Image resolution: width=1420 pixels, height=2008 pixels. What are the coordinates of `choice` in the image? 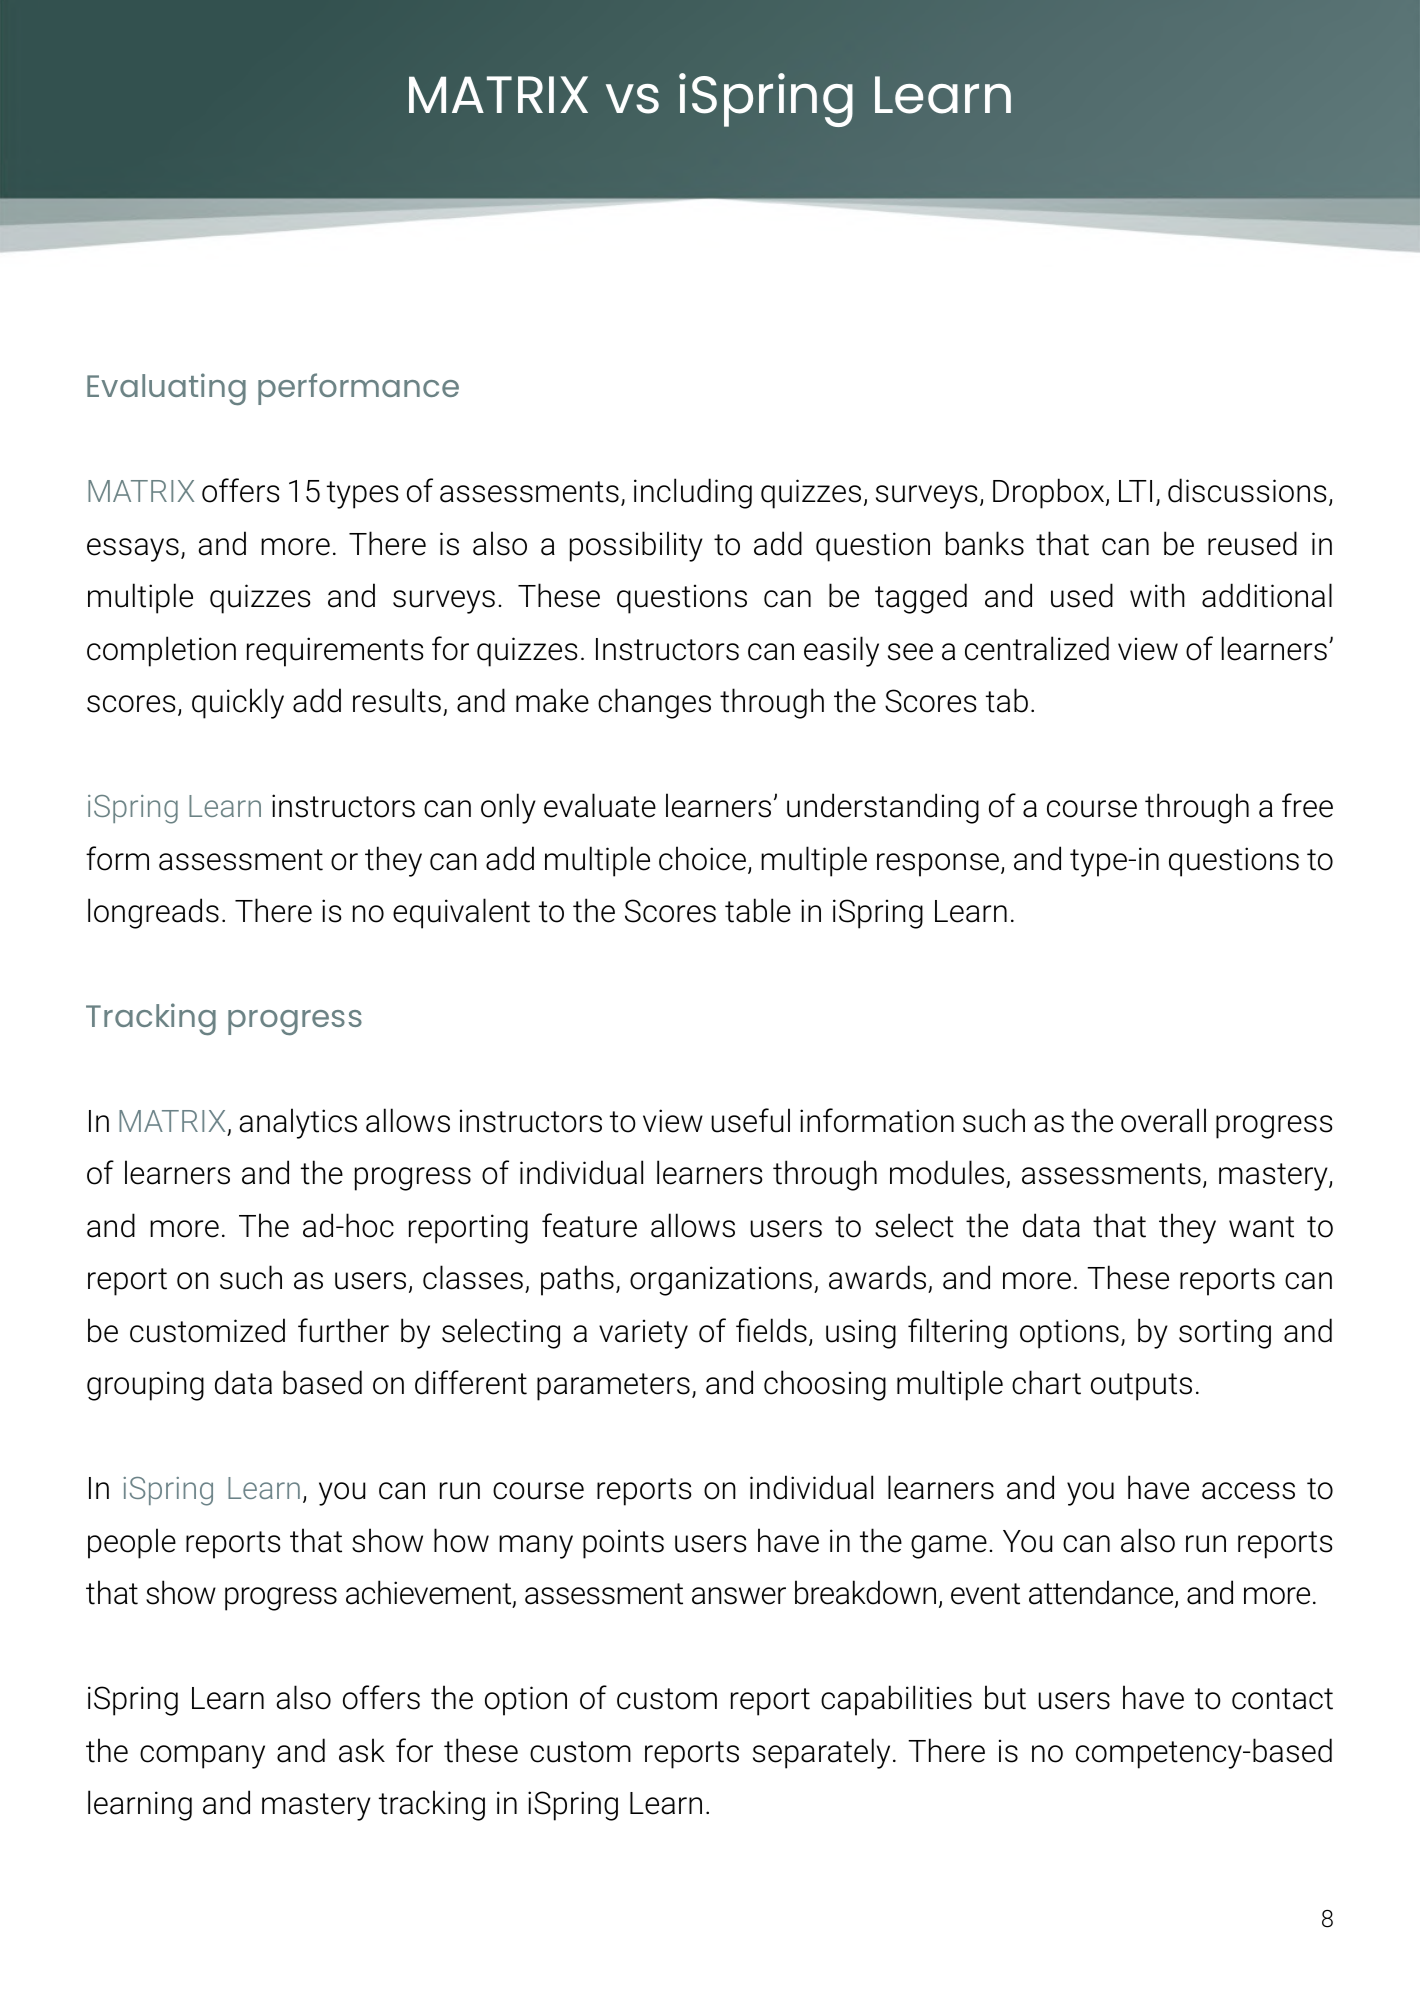 It's located at (704, 859).
